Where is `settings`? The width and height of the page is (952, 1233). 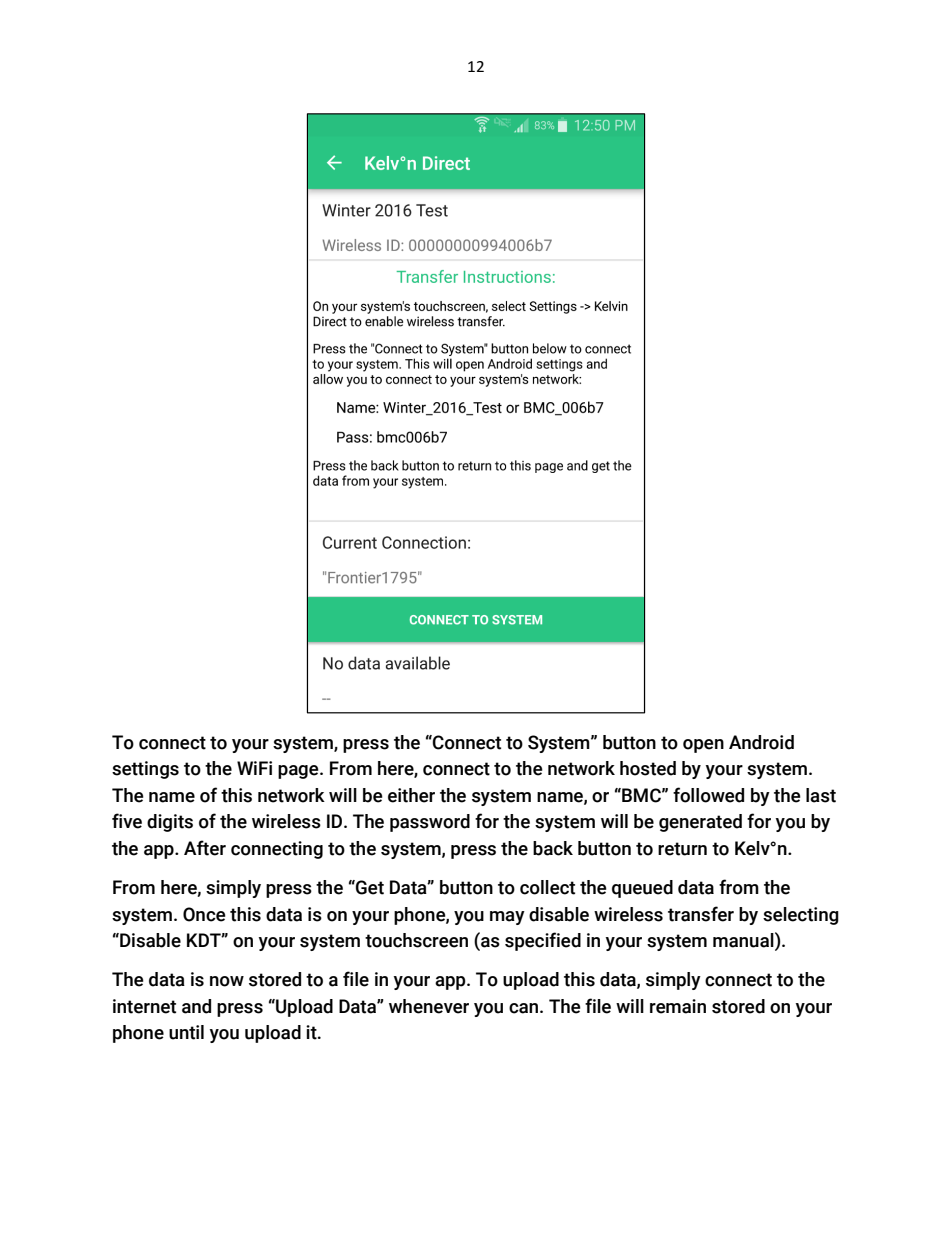
settings is located at coordinates (145, 770).
